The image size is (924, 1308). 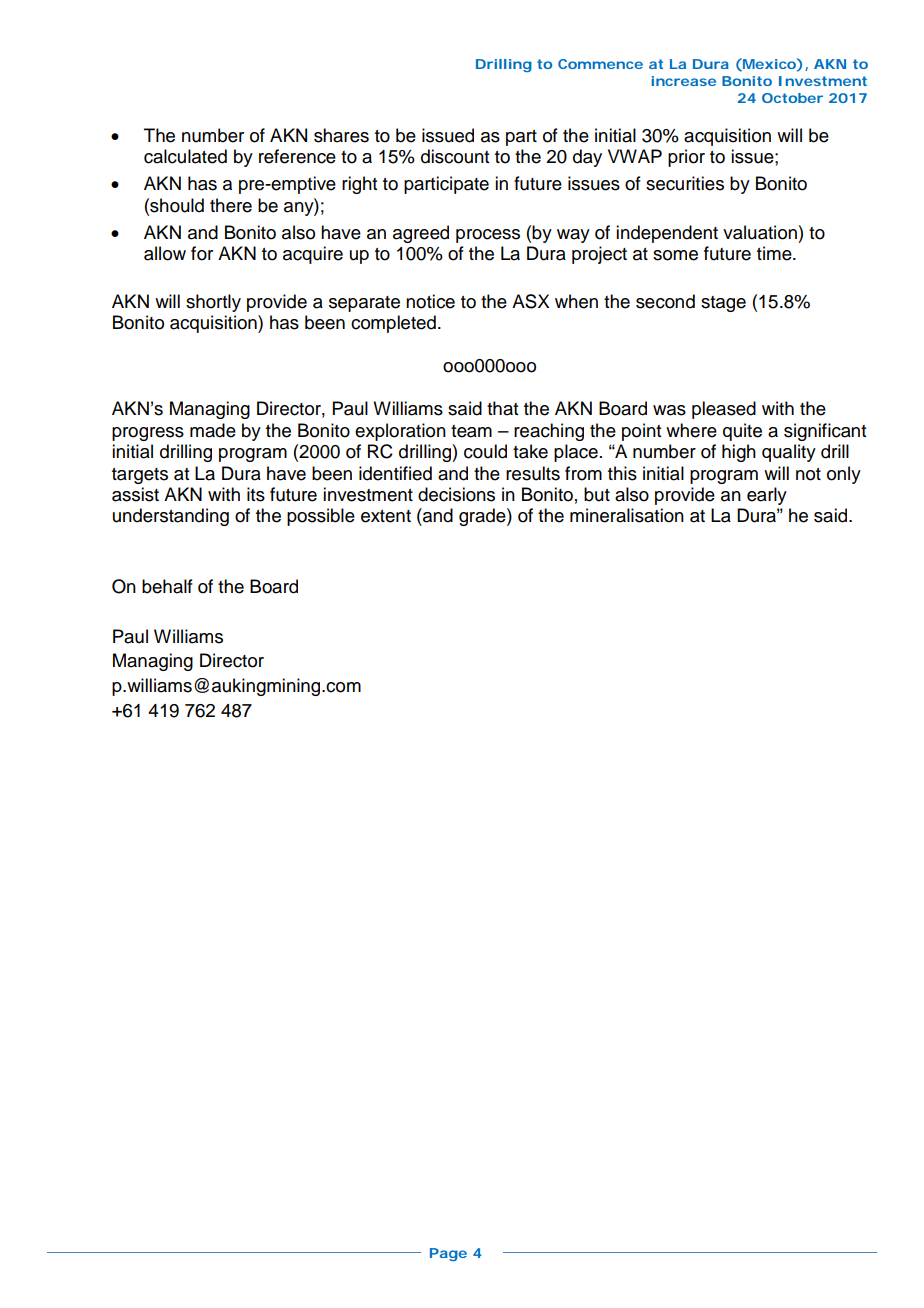 I want to click on October, so click(x=792, y=98).
